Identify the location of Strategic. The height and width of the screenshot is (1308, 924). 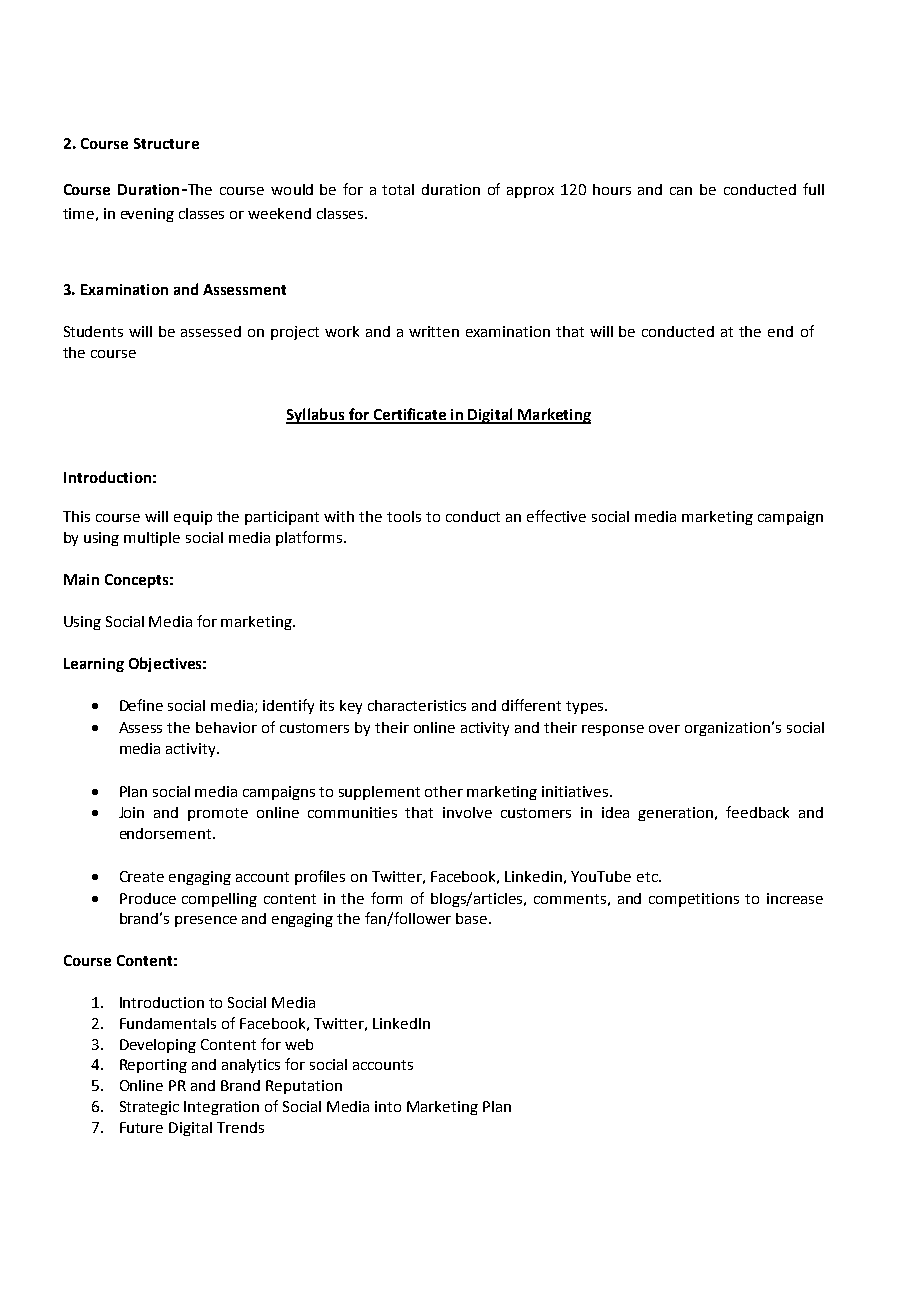
(149, 1108).
